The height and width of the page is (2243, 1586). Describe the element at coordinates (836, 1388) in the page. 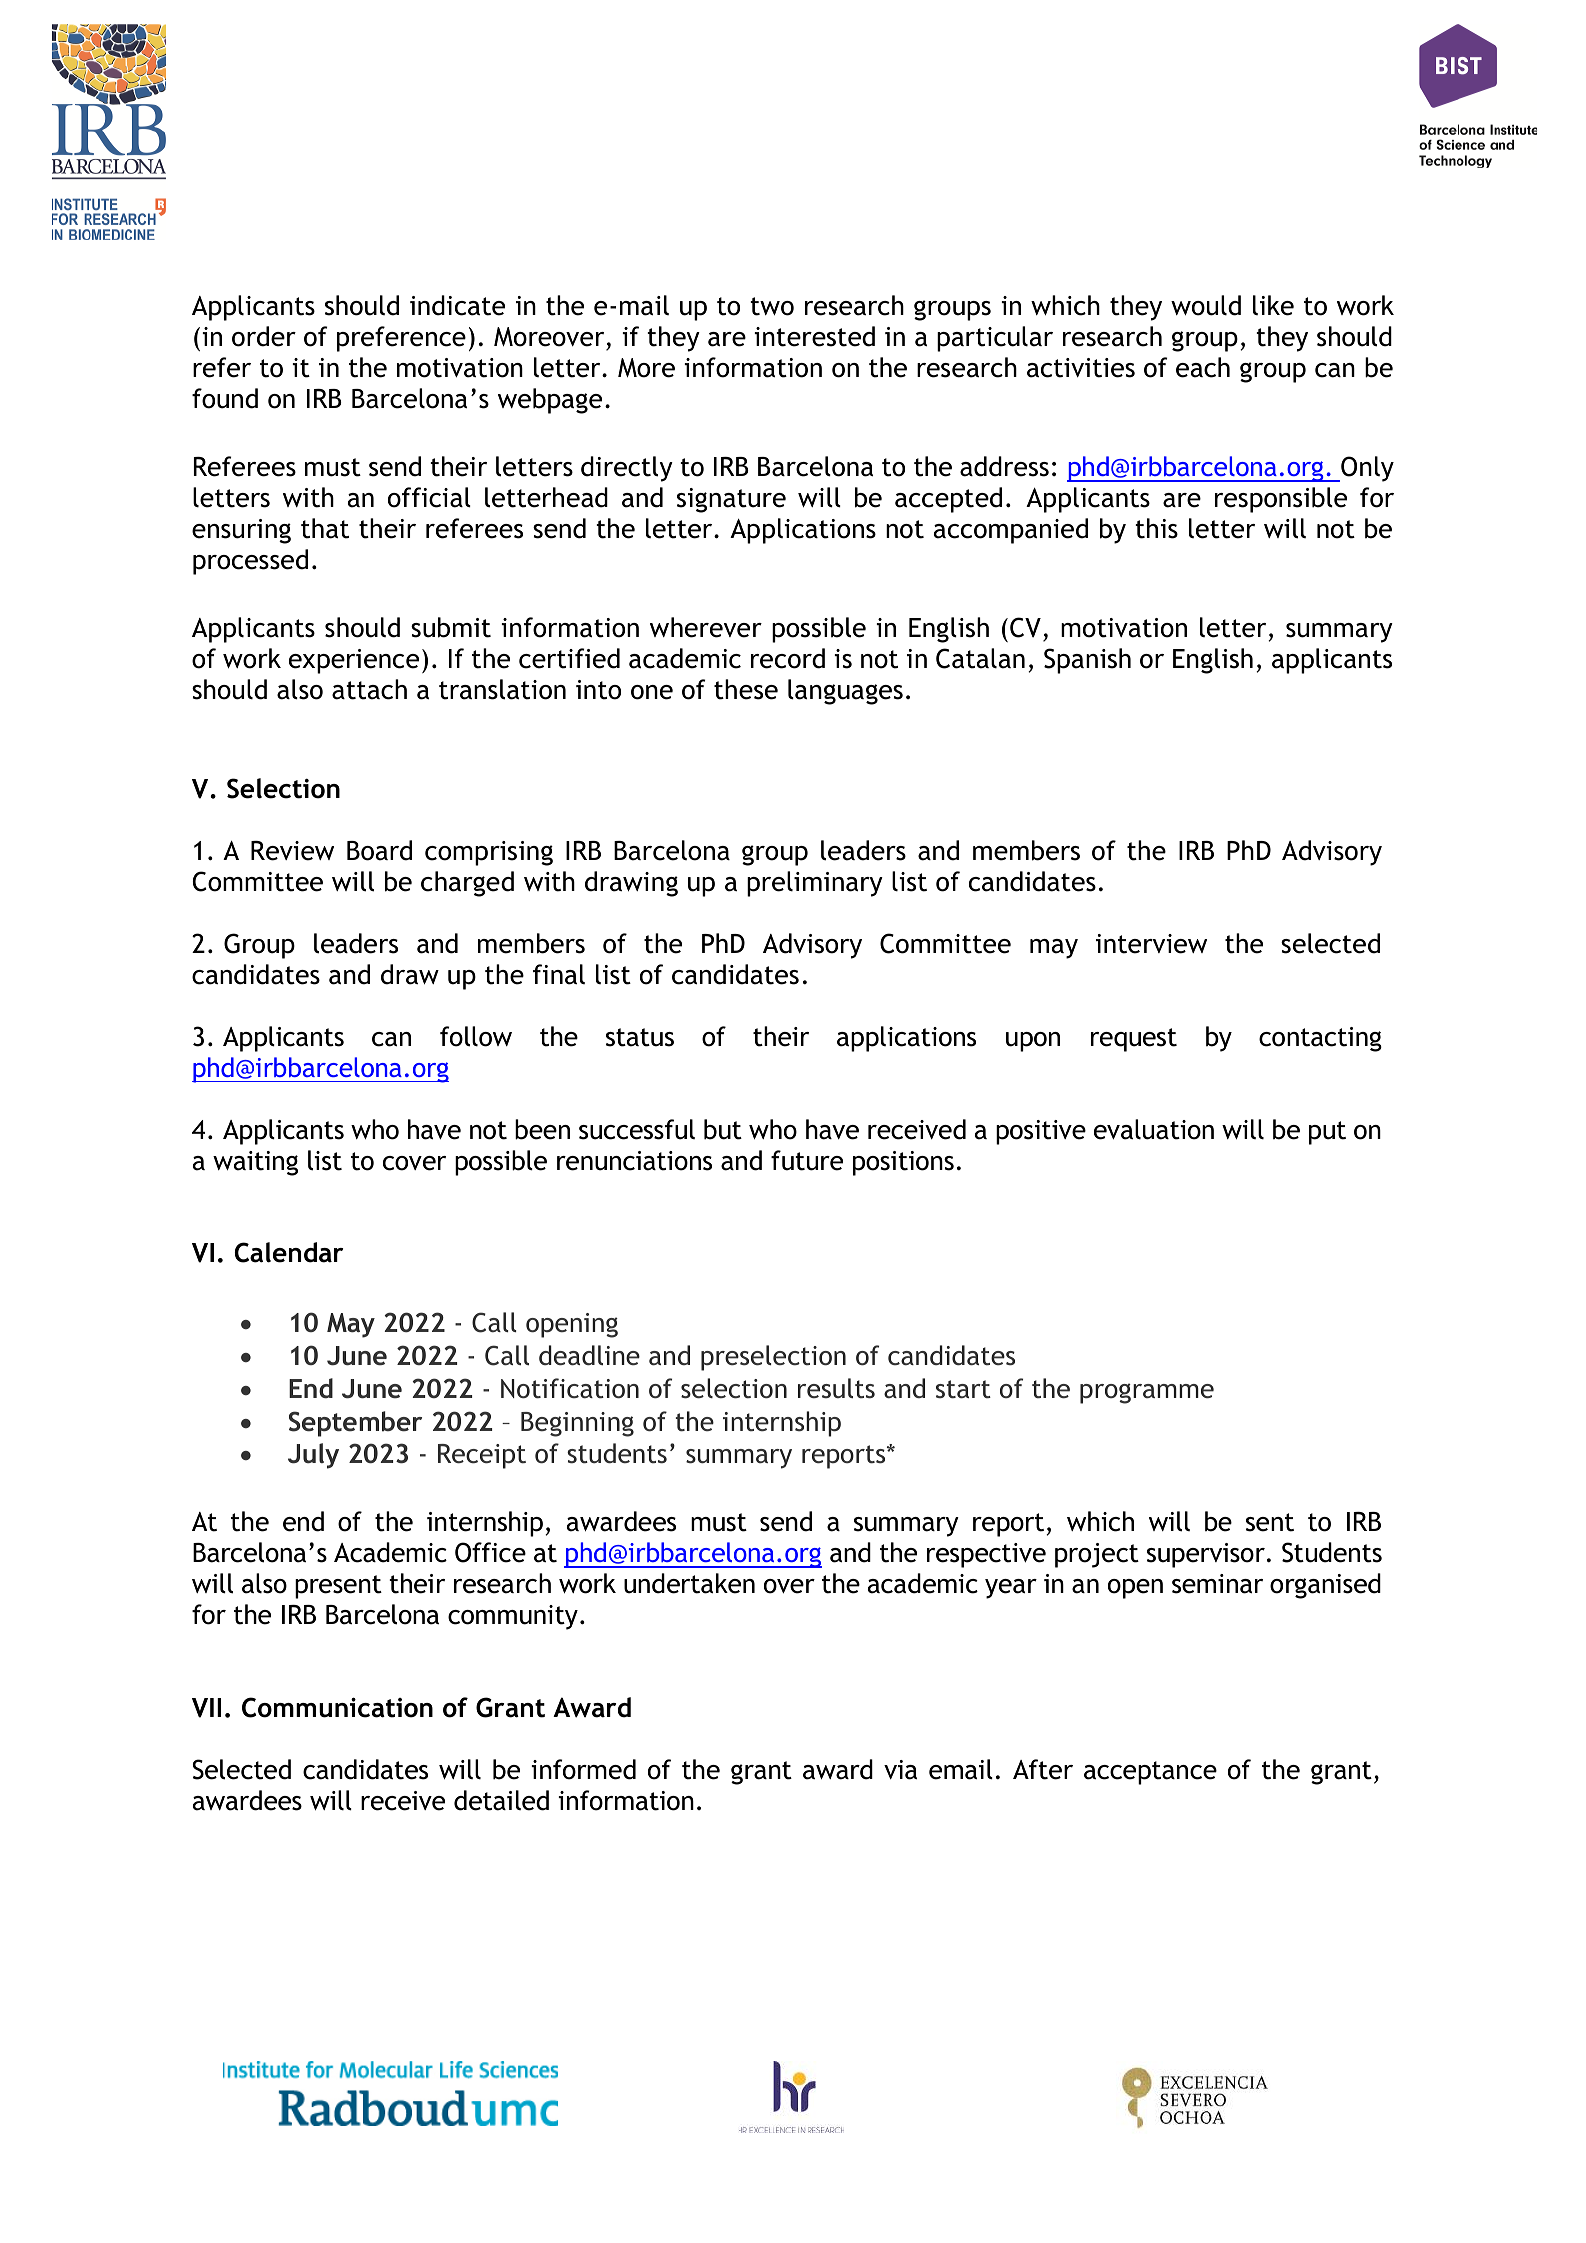

I see `results` at that location.
